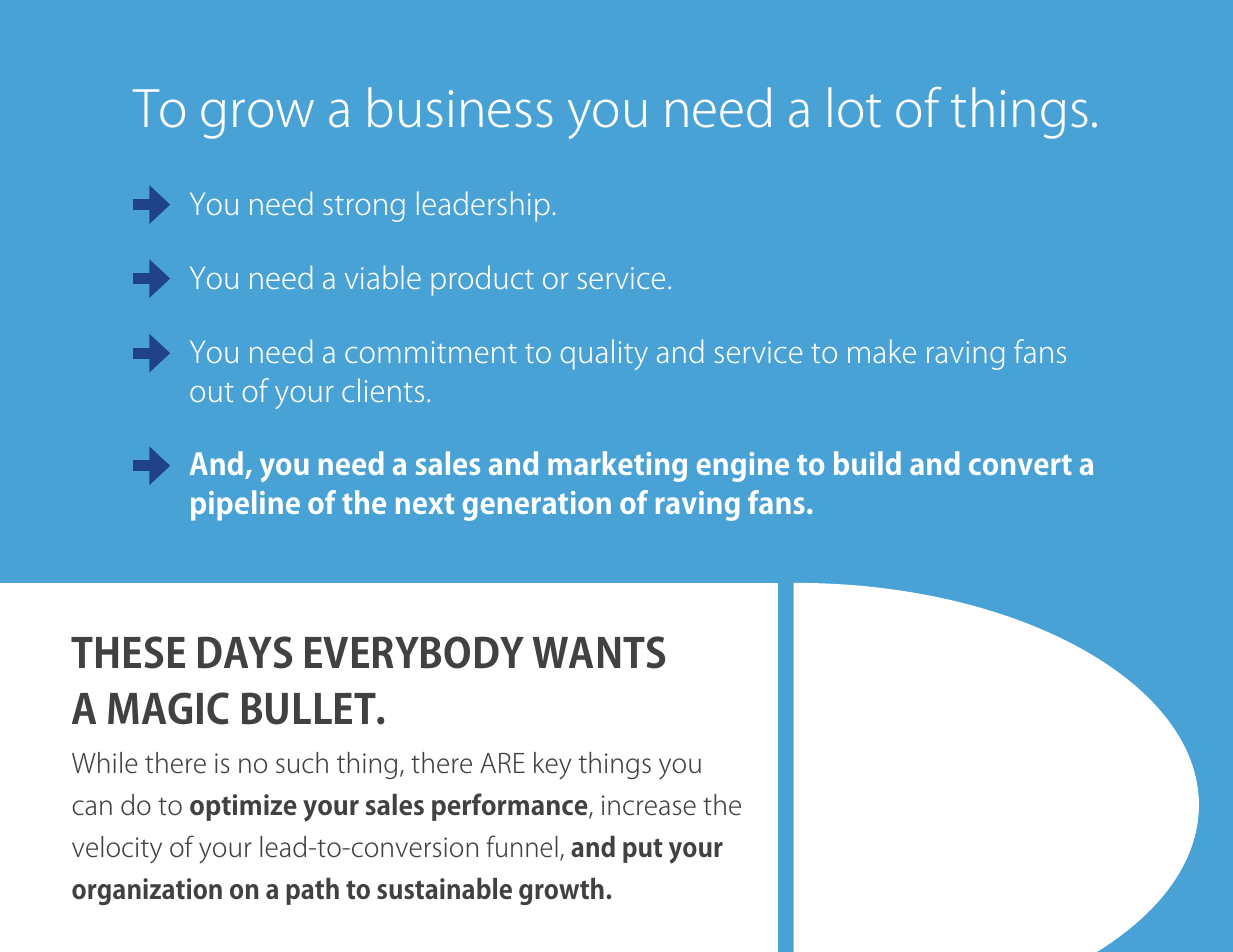  What do you see at coordinates (460, 107) in the screenshot?
I see `business` at bounding box center [460, 107].
